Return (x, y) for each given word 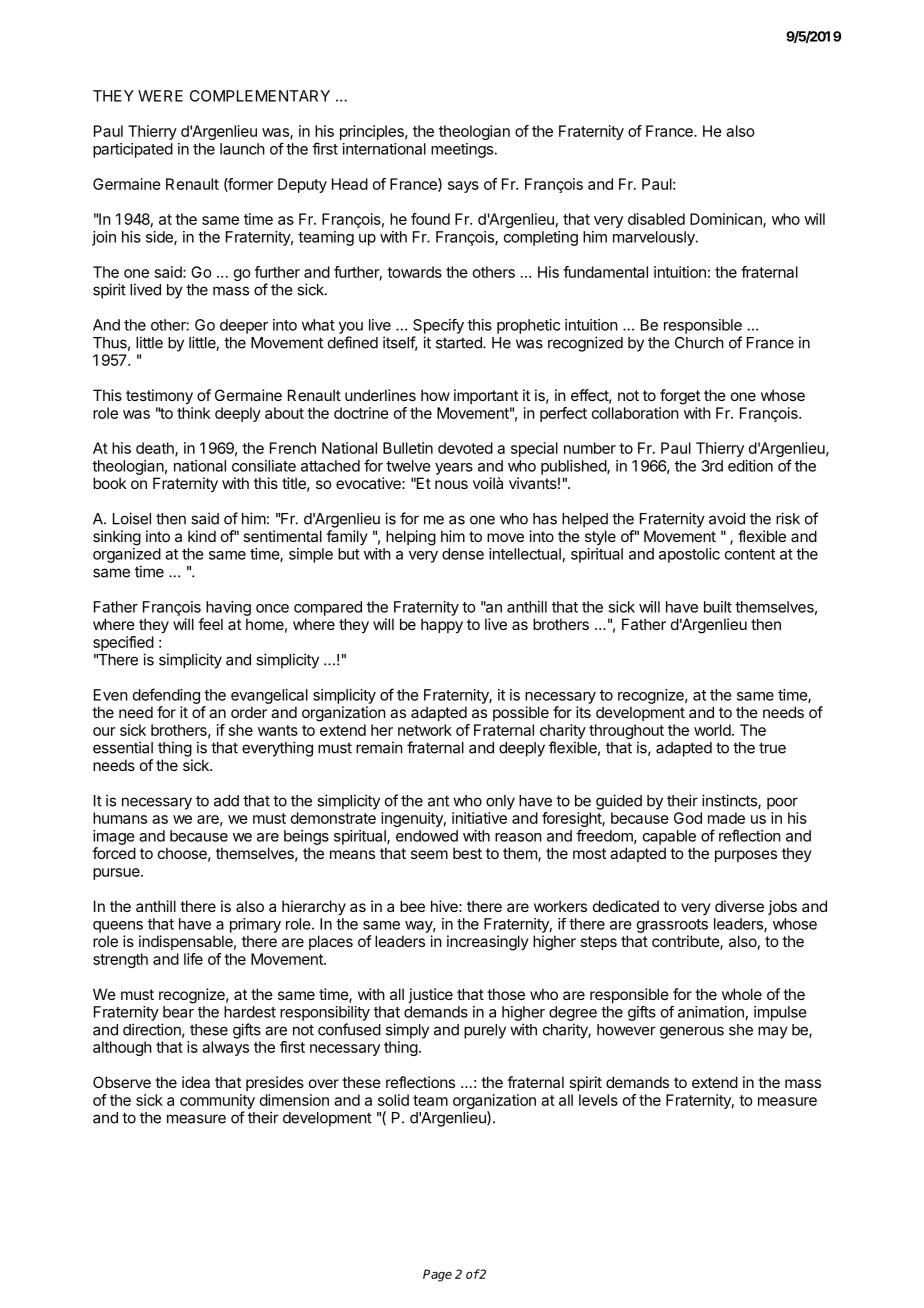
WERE (160, 96)
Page (437, 1275)
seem (429, 854)
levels (598, 1100)
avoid (727, 518)
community (217, 1101)
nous (451, 484)
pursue (117, 874)
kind (202, 536)
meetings (462, 150)
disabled (656, 219)
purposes (746, 856)
